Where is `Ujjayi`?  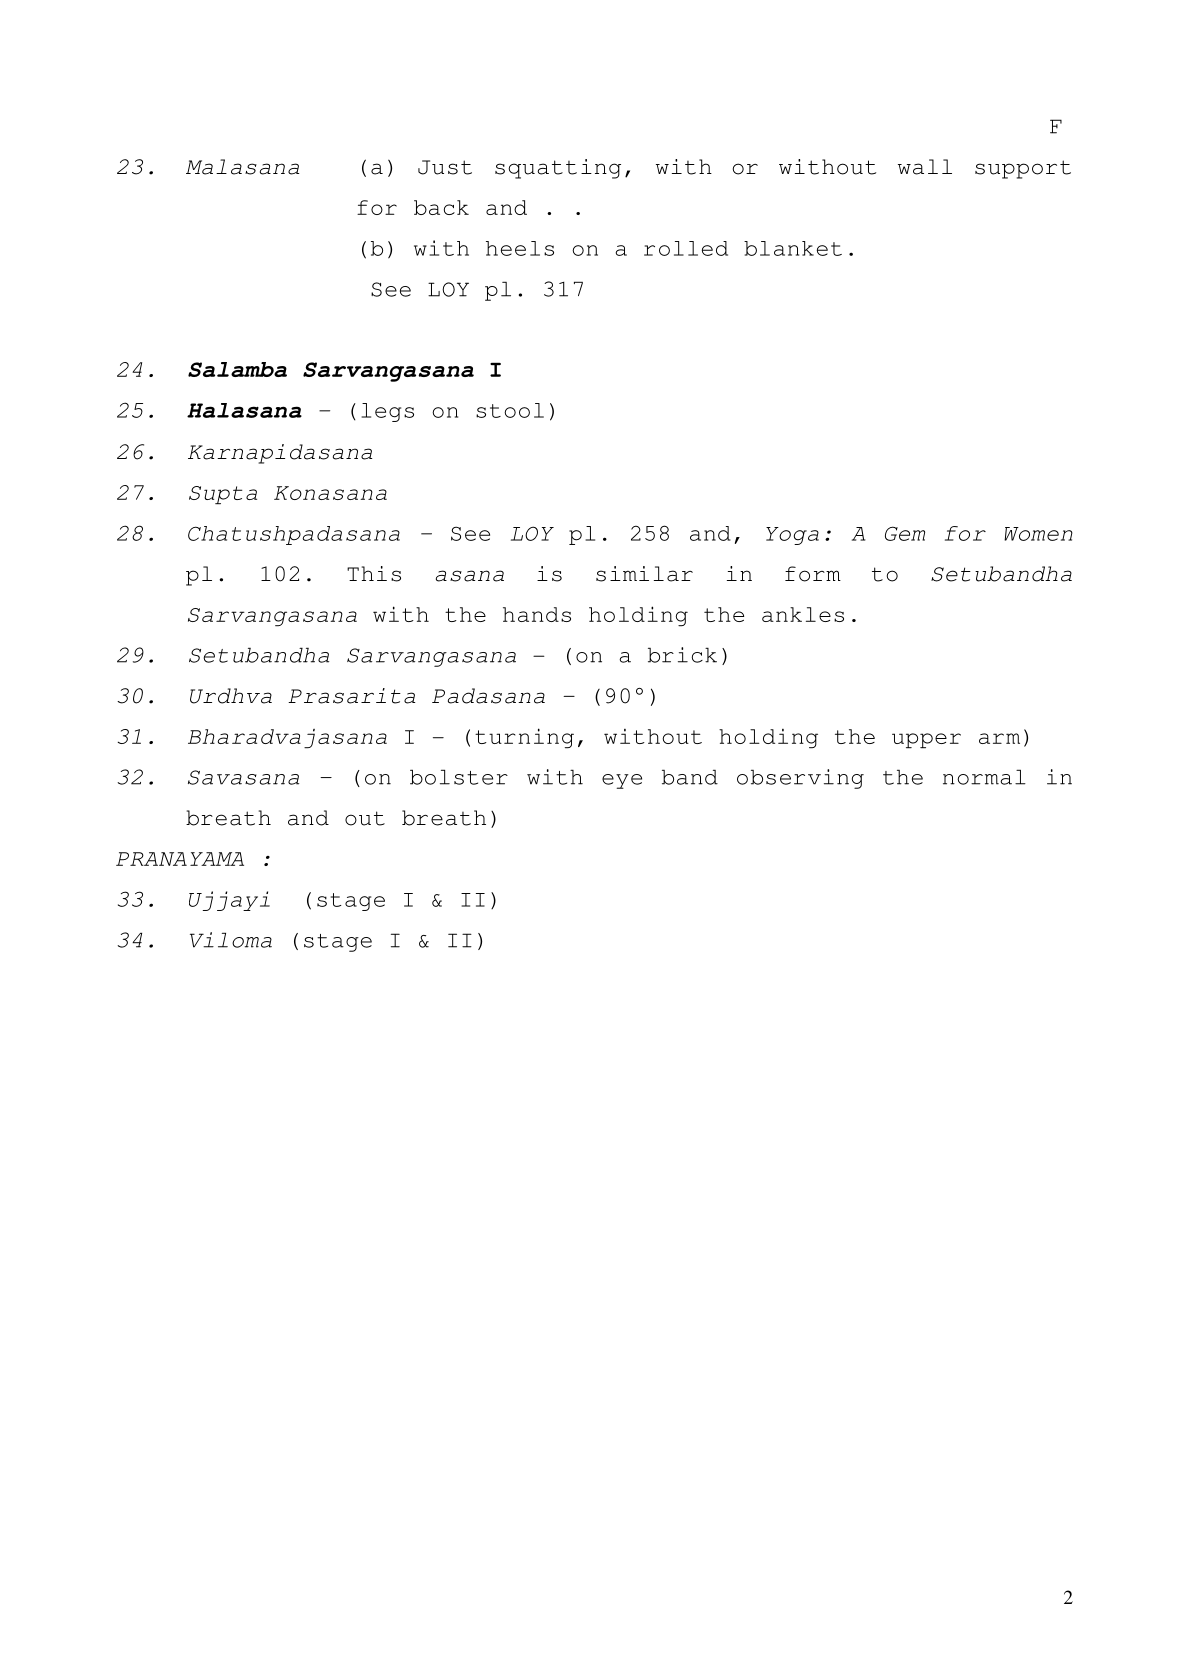 Ujjayi is located at coordinates (229, 901).
